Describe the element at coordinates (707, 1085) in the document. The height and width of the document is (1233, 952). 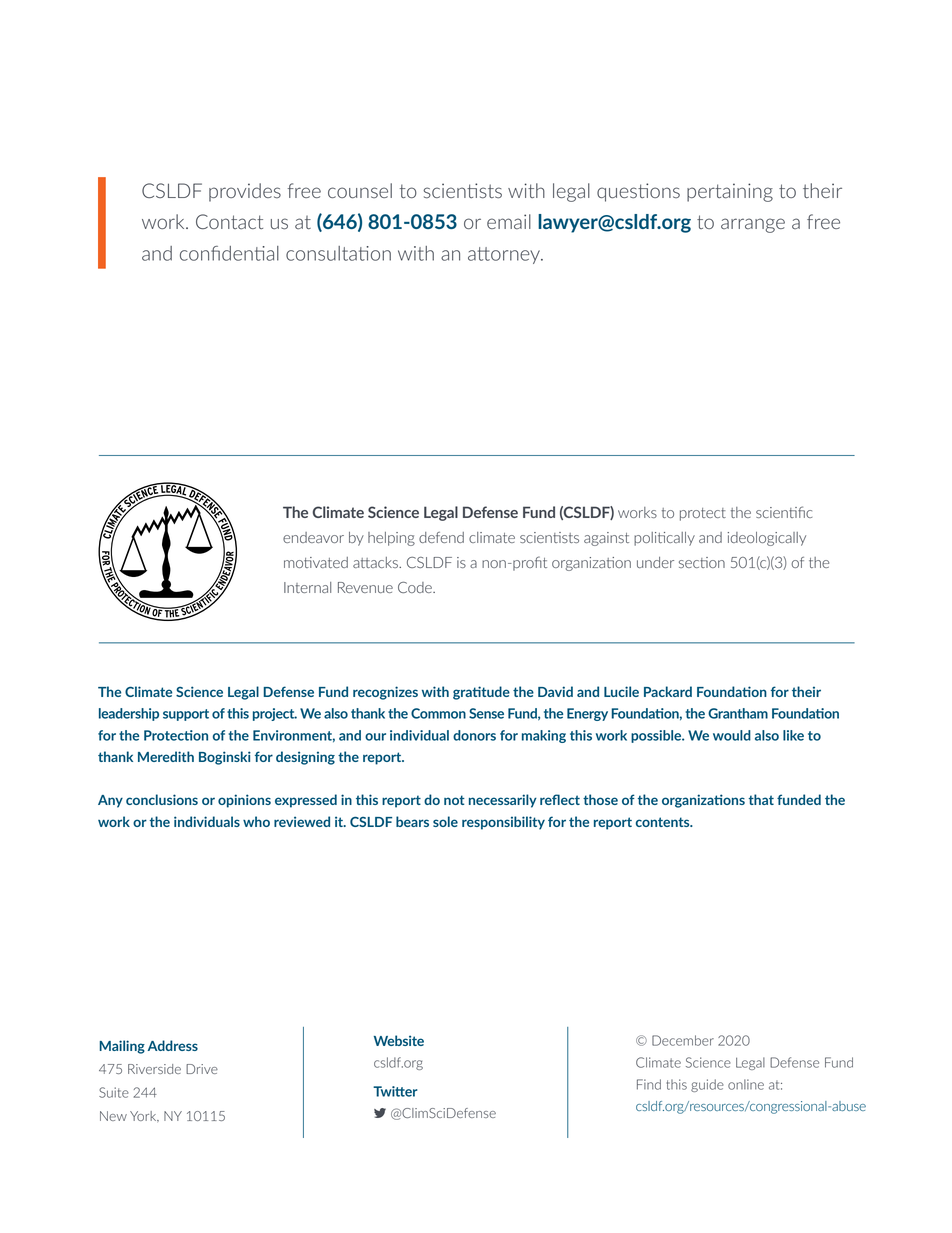
I see `guide` at that location.
